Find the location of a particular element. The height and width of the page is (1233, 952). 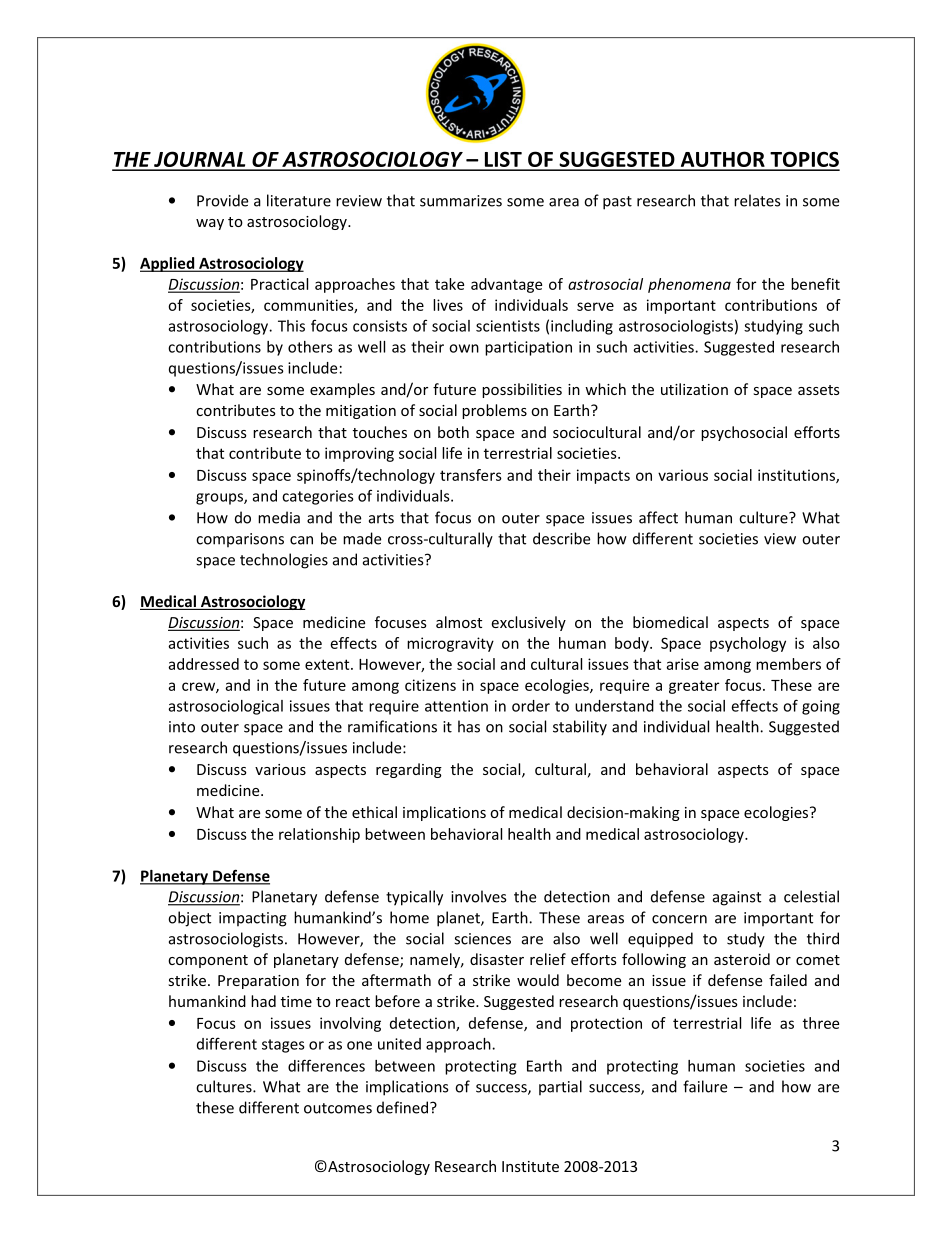

summarizes is located at coordinates (461, 201).
